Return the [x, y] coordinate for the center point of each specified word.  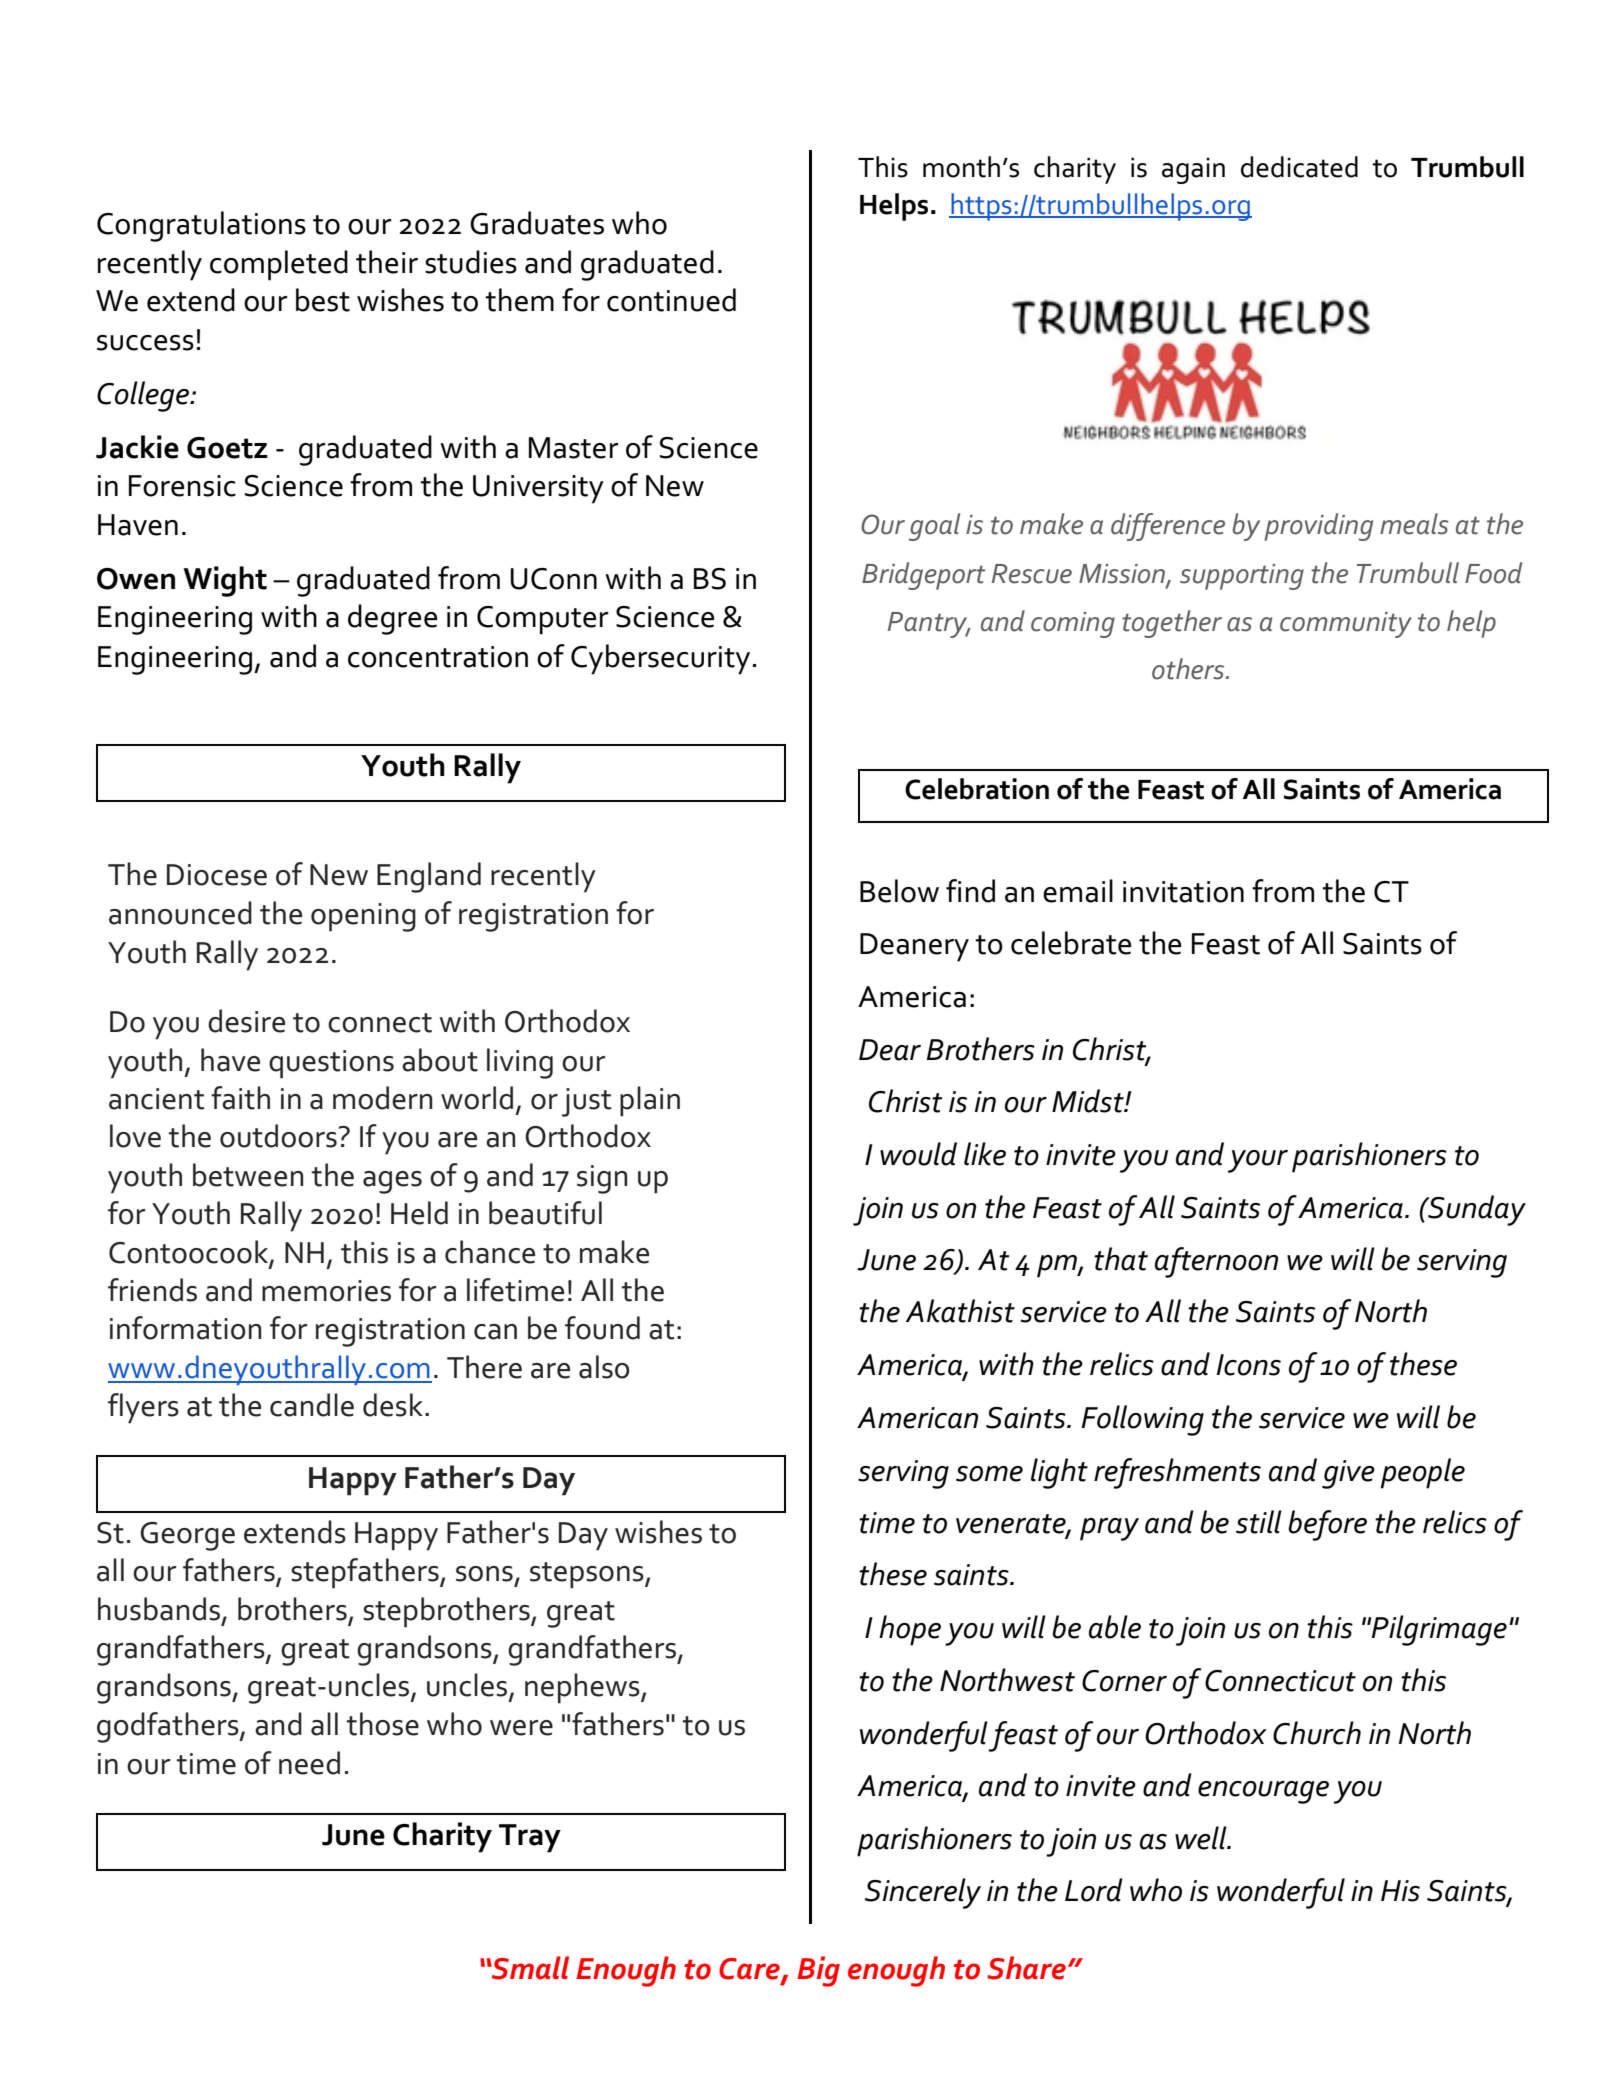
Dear [890, 1050]
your [1258, 1161]
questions [331, 1064]
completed [279, 265]
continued [671, 300]
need [309, 1763]
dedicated [1299, 167]
